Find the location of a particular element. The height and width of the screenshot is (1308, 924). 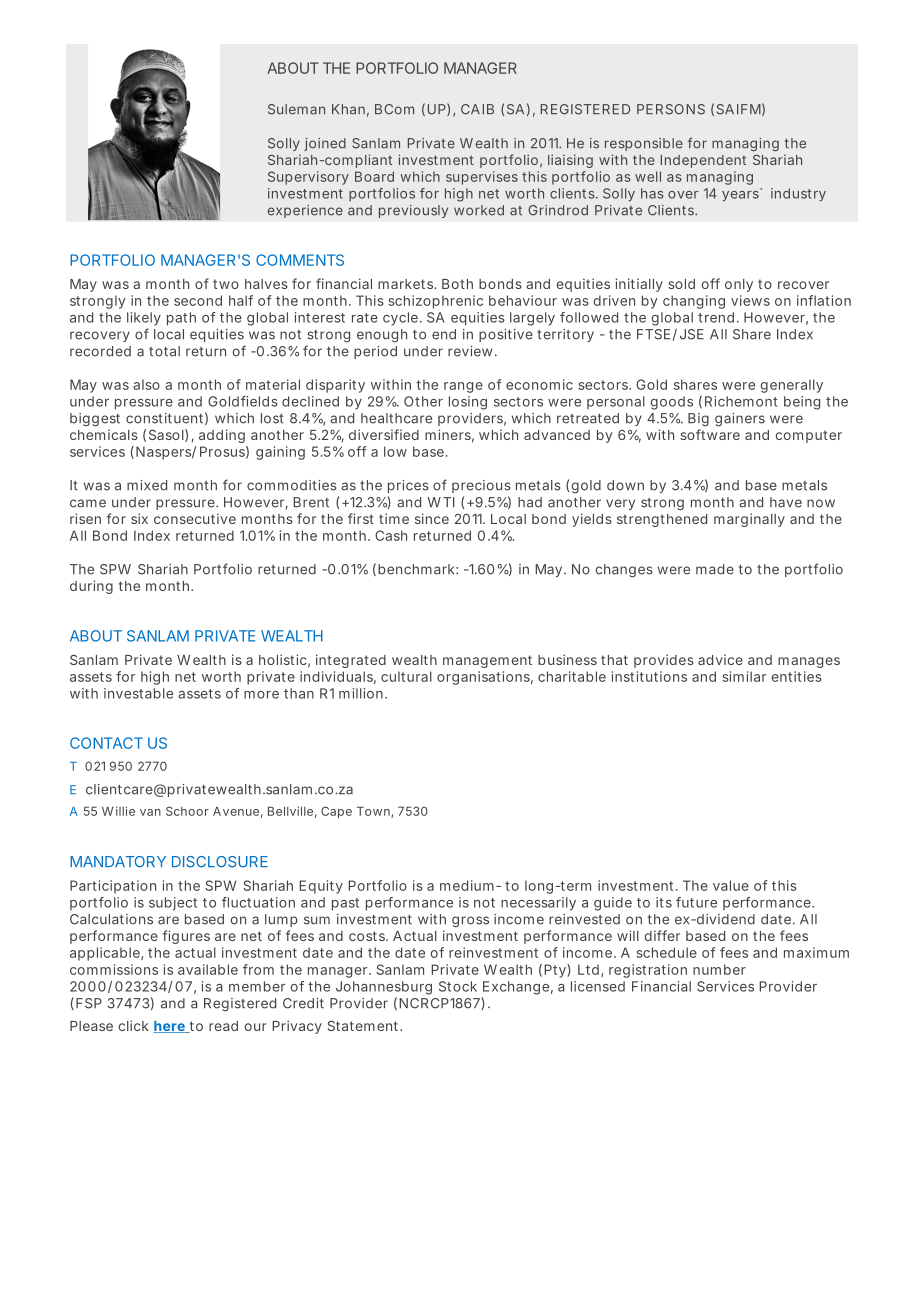

number is located at coordinates (719, 969).
